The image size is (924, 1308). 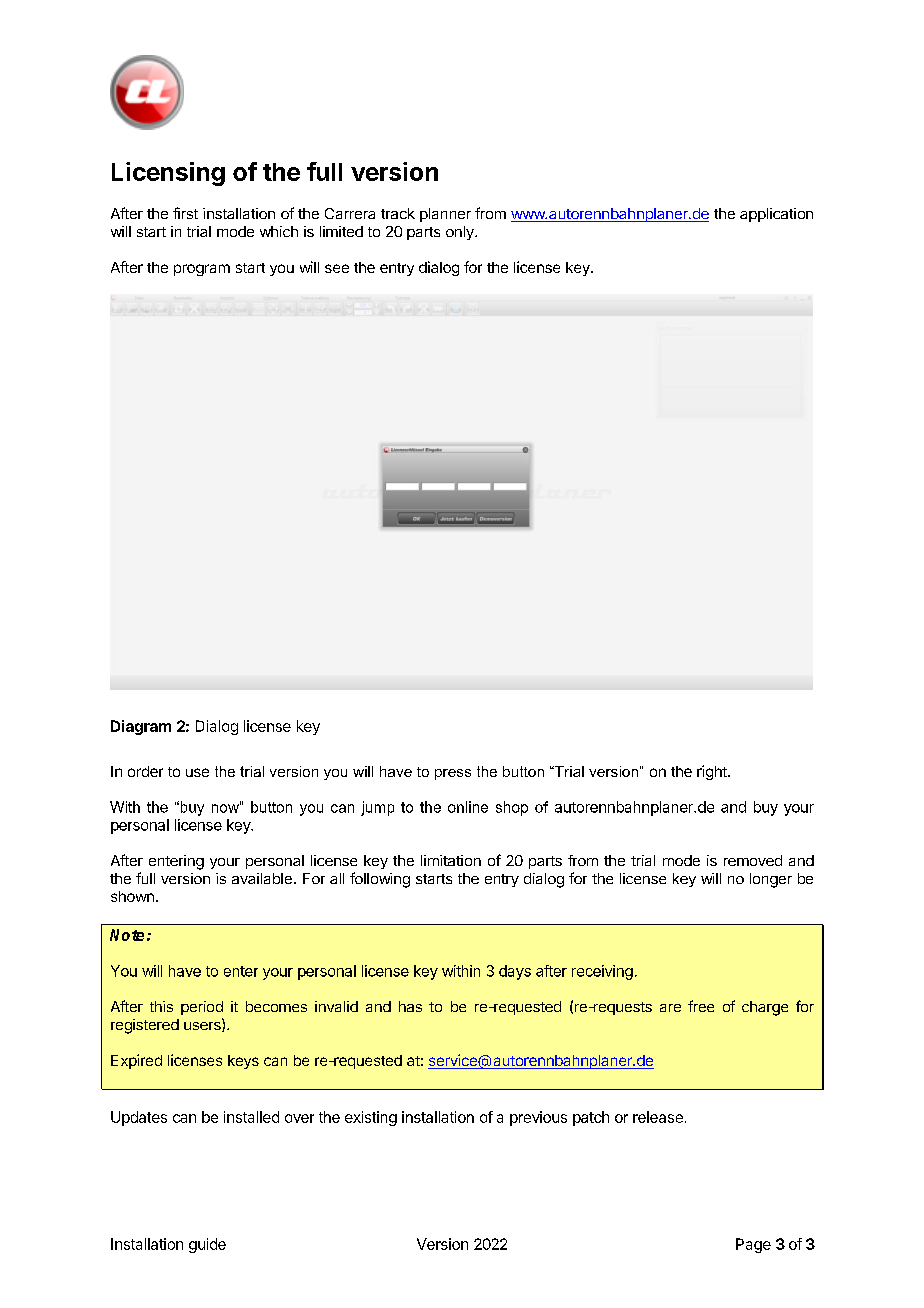 I want to click on see, so click(x=337, y=268).
